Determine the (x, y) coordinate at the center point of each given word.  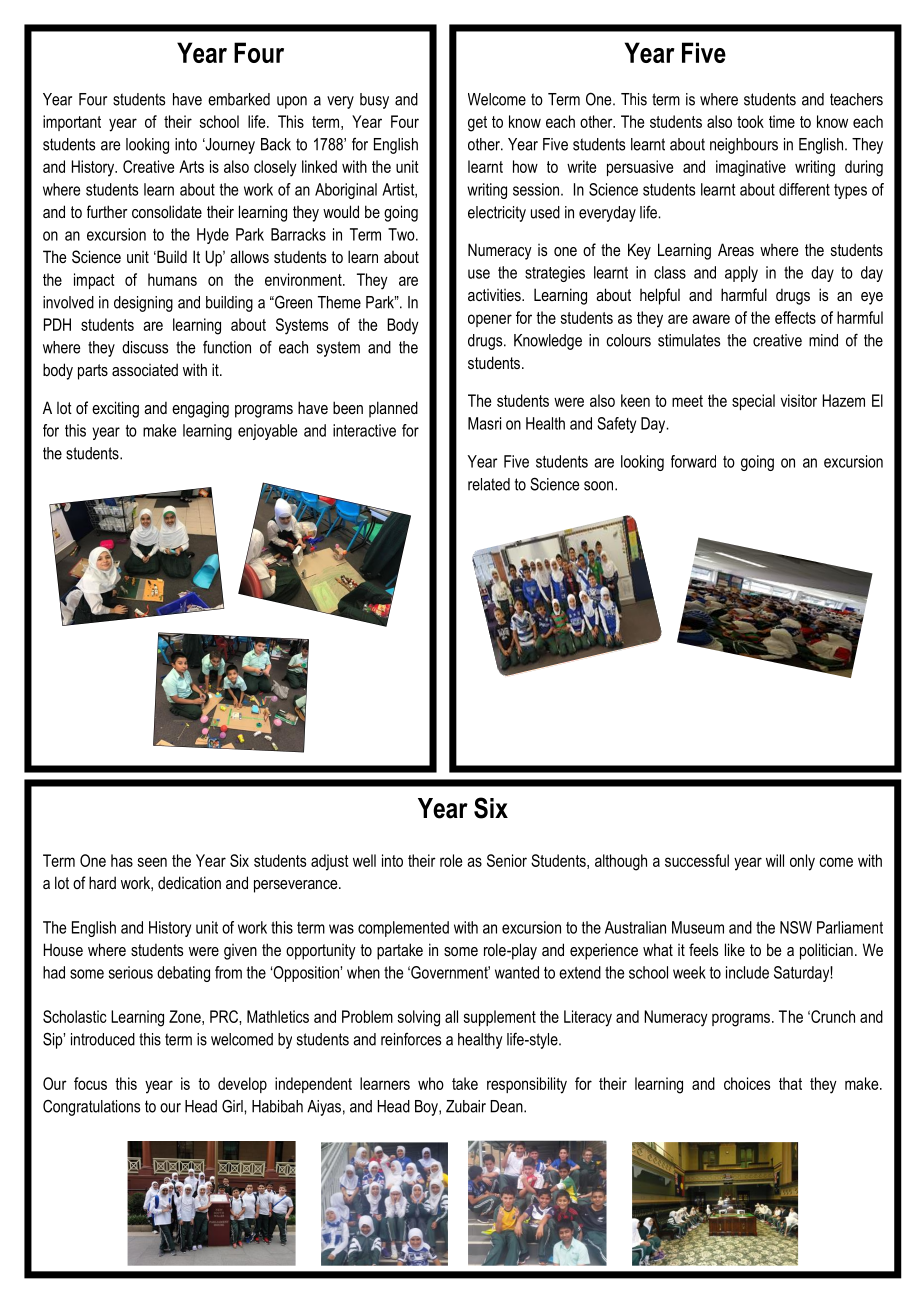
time (782, 121)
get (477, 124)
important (72, 123)
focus (90, 1083)
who (431, 1083)
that (790, 1083)
